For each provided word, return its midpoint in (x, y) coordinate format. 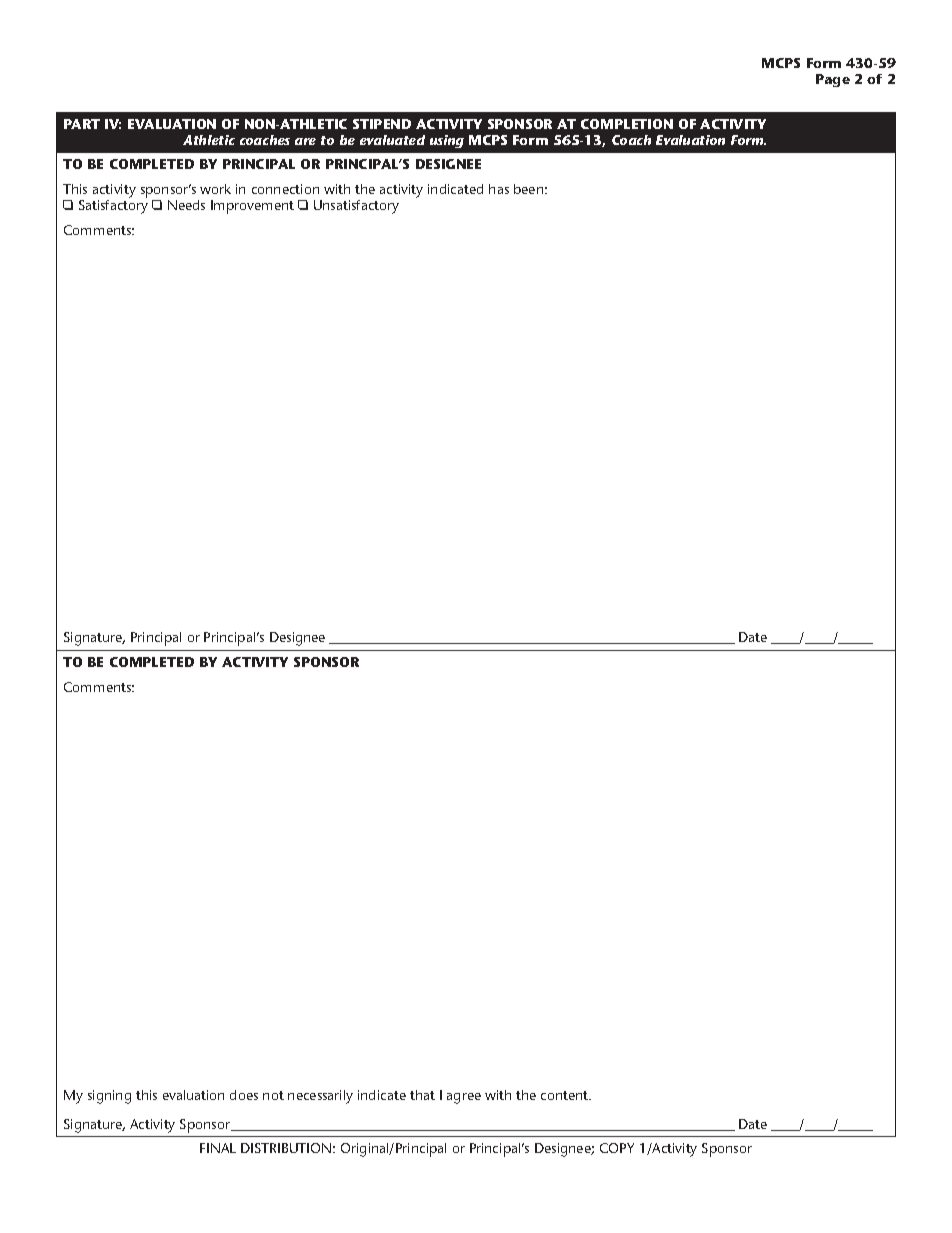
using (447, 141)
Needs (186, 205)
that (422, 1095)
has (499, 189)
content (566, 1095)
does (244, 1095)
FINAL (218, 1148)
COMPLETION (627, 124)
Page (833, 80)
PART (82, 124)
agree (464, 1098)
